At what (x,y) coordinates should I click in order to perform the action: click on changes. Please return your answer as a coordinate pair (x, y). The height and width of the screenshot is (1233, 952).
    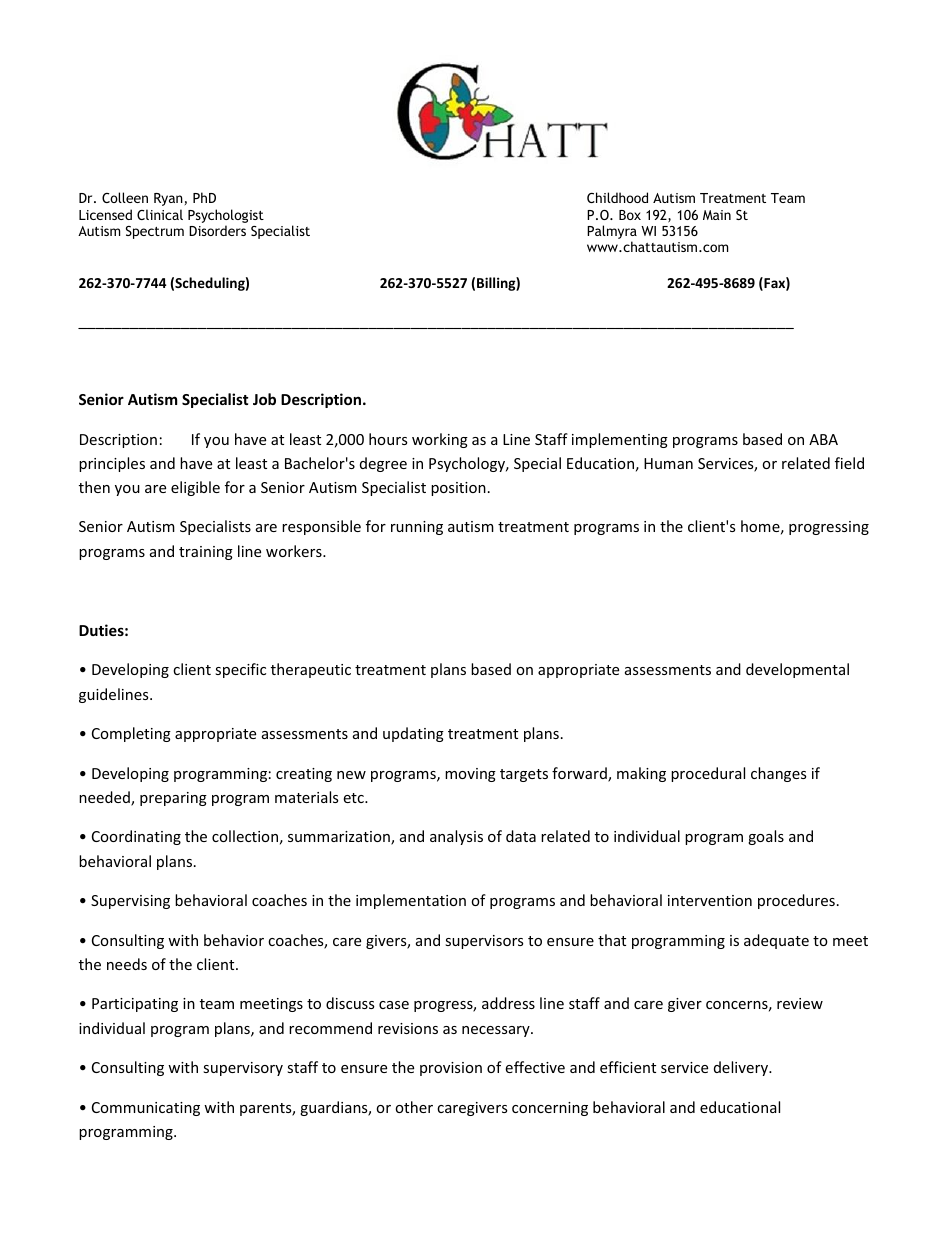
    Looking at the image, I should click on (778, 774).
